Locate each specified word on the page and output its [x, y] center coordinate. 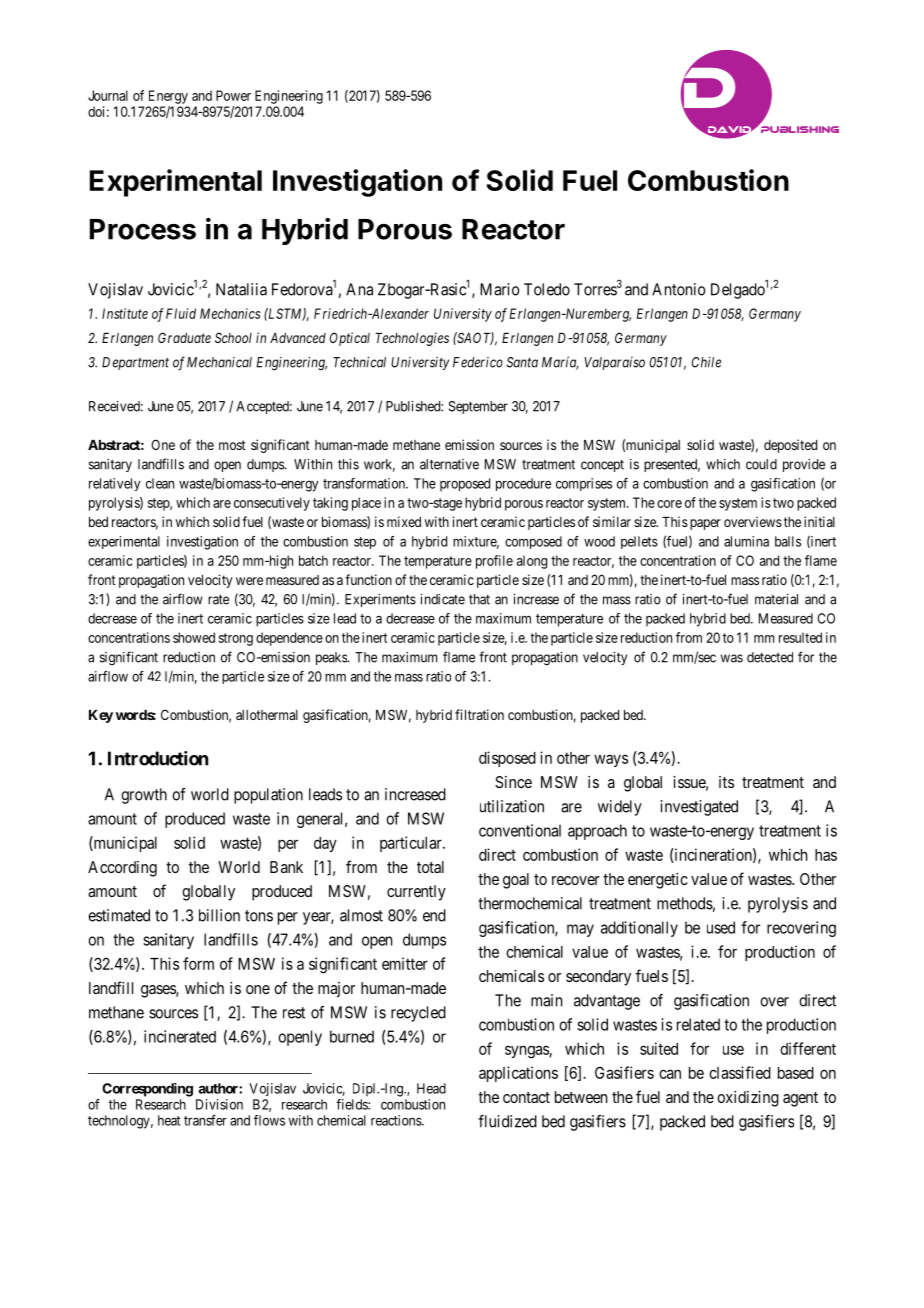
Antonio [678, 289]
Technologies [412, 339]
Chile [706, 362]
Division [219, 1104]
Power [233, 95]
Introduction [158, 758]
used [721, 927]
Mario [499, 289]
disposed [507, 759]
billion [219, 915]
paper [705, 524]
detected [770, 657]
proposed [465, 485]
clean [160, 483]
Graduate [184, 337]
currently [416, 893]
